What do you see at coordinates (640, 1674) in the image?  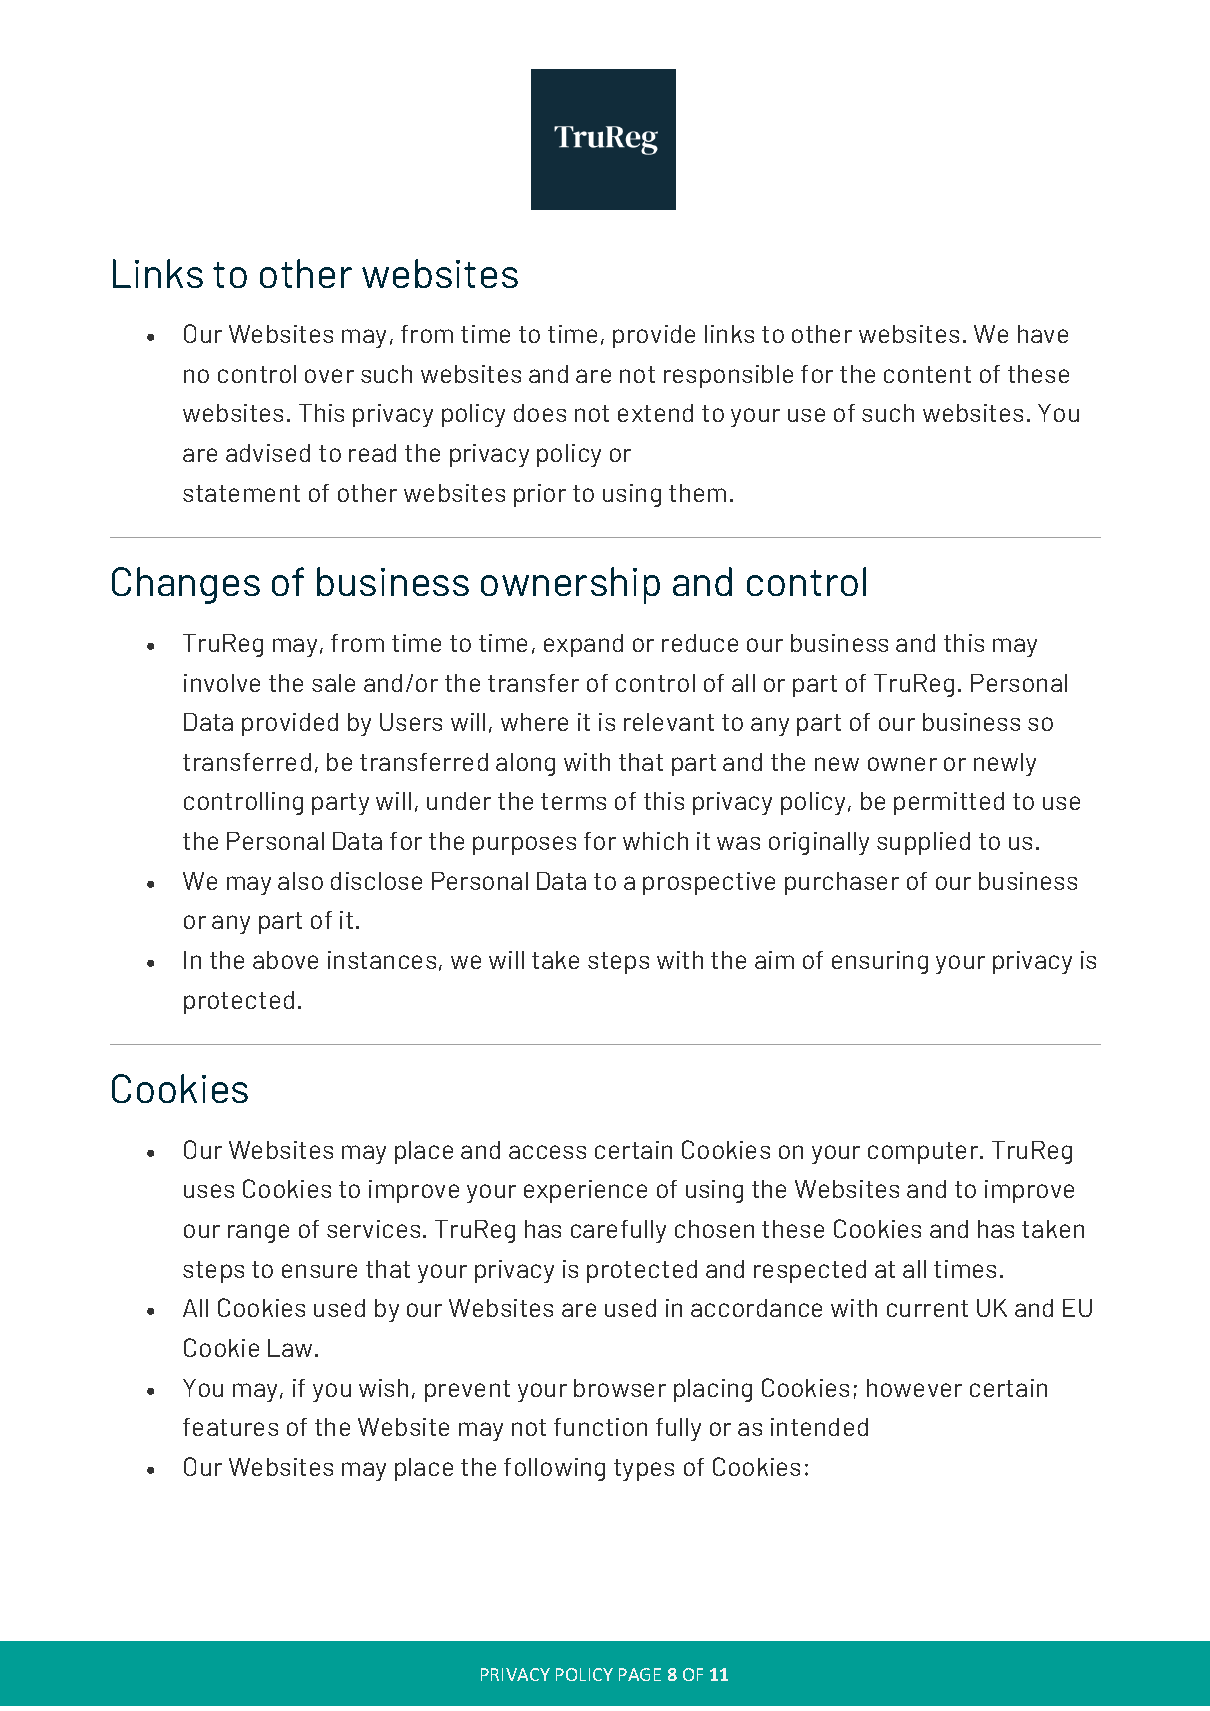 I see `PAGE` at bounding box center [640, 1674].
